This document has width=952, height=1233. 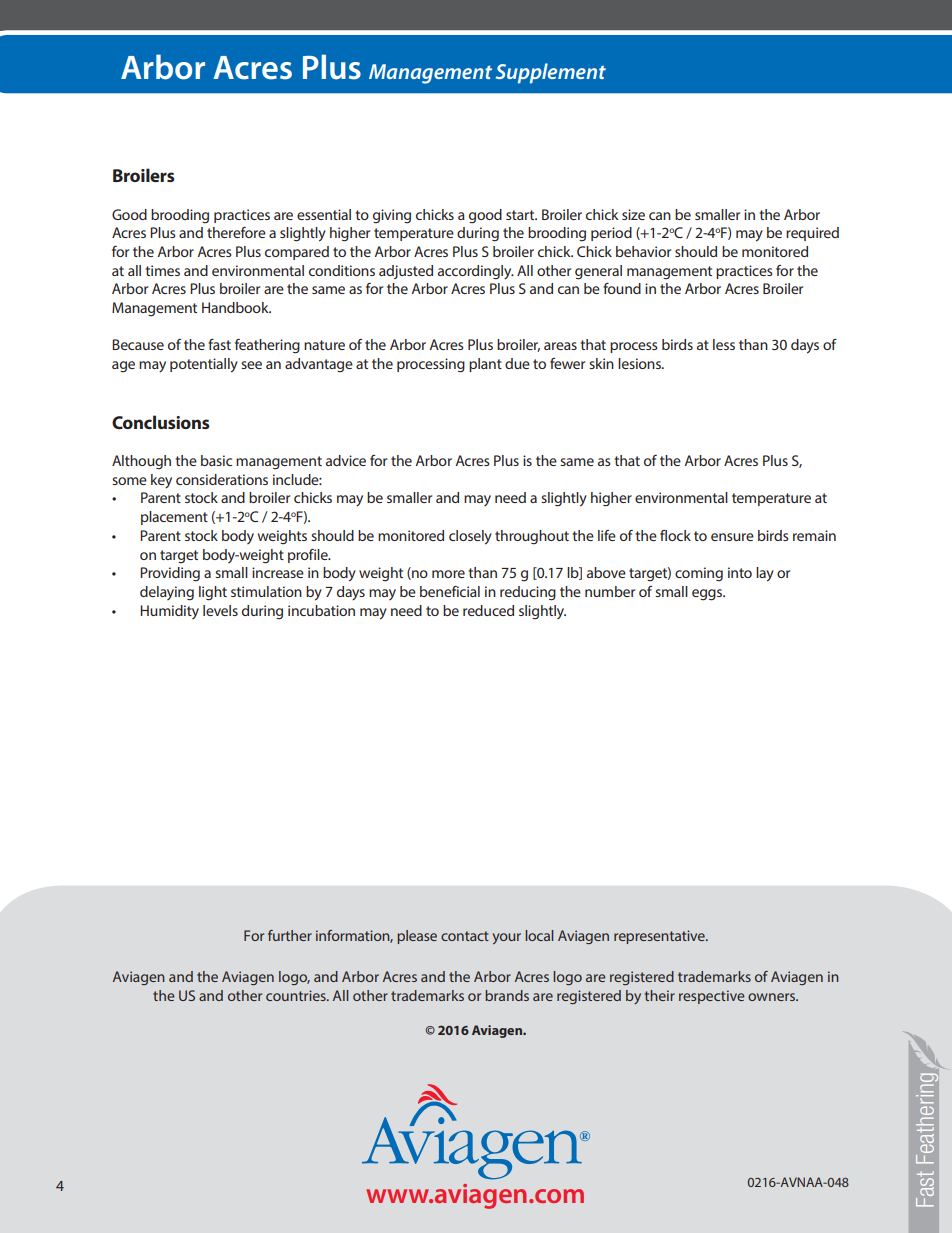 What do you see at coordinates (488, 610) in the document?
I see `reduced` at bounding box center [488, 610].
